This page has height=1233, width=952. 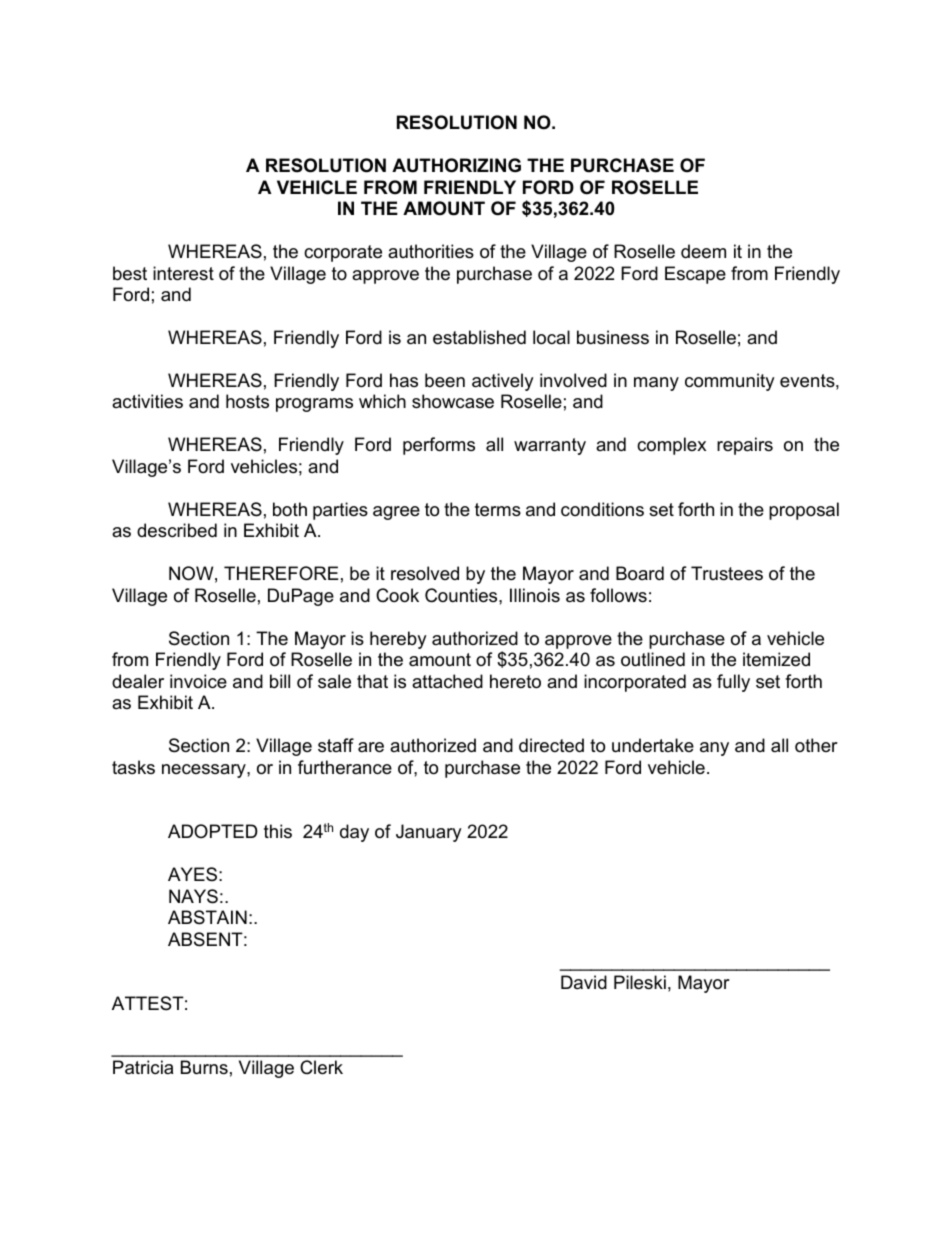 What do you see at coordinates (456, 165) in the page?
I see `AUTHORIZING` at bounding box center [456, 165].
